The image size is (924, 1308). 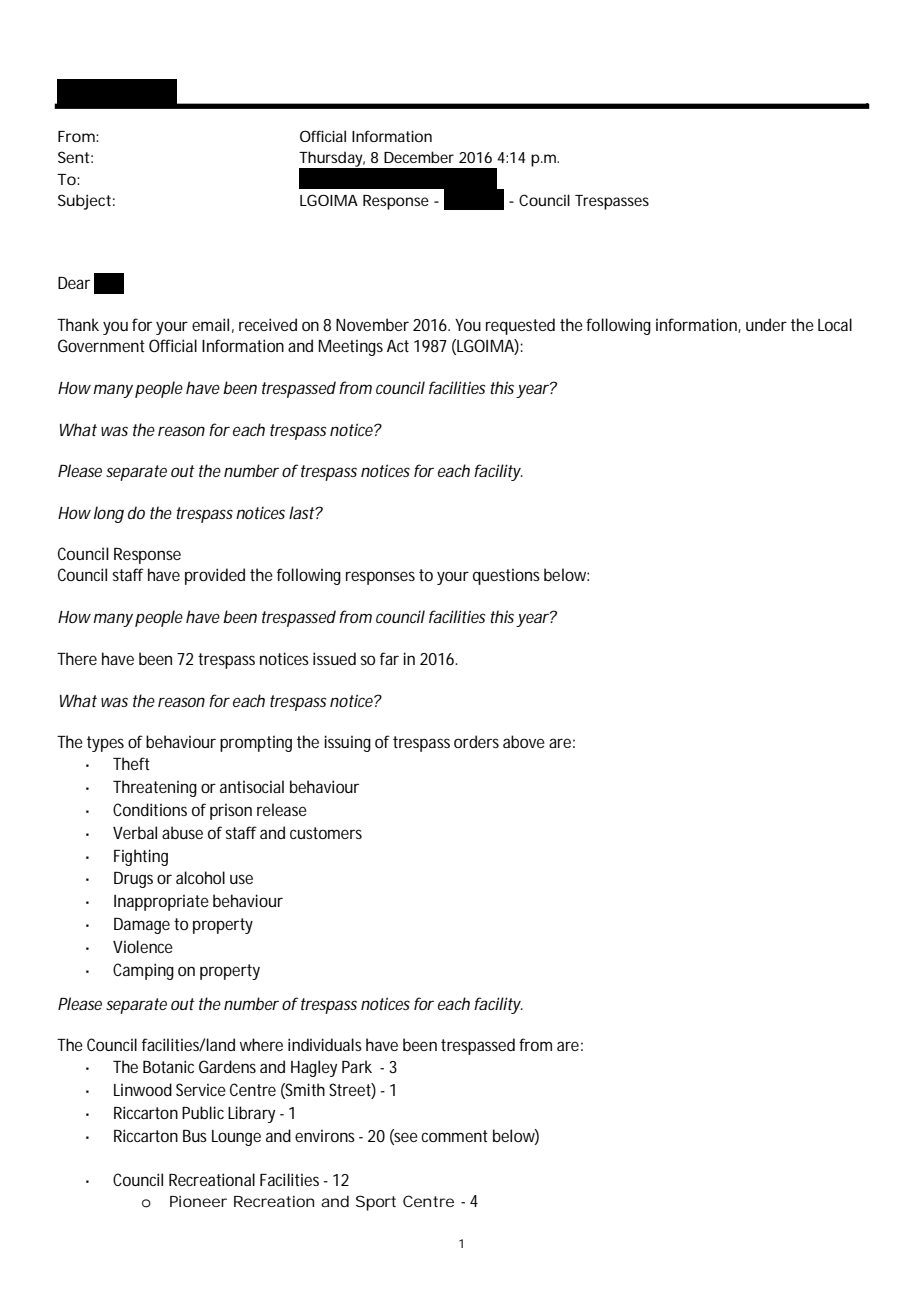 I want to click on December, so click(x=419, y=157).
